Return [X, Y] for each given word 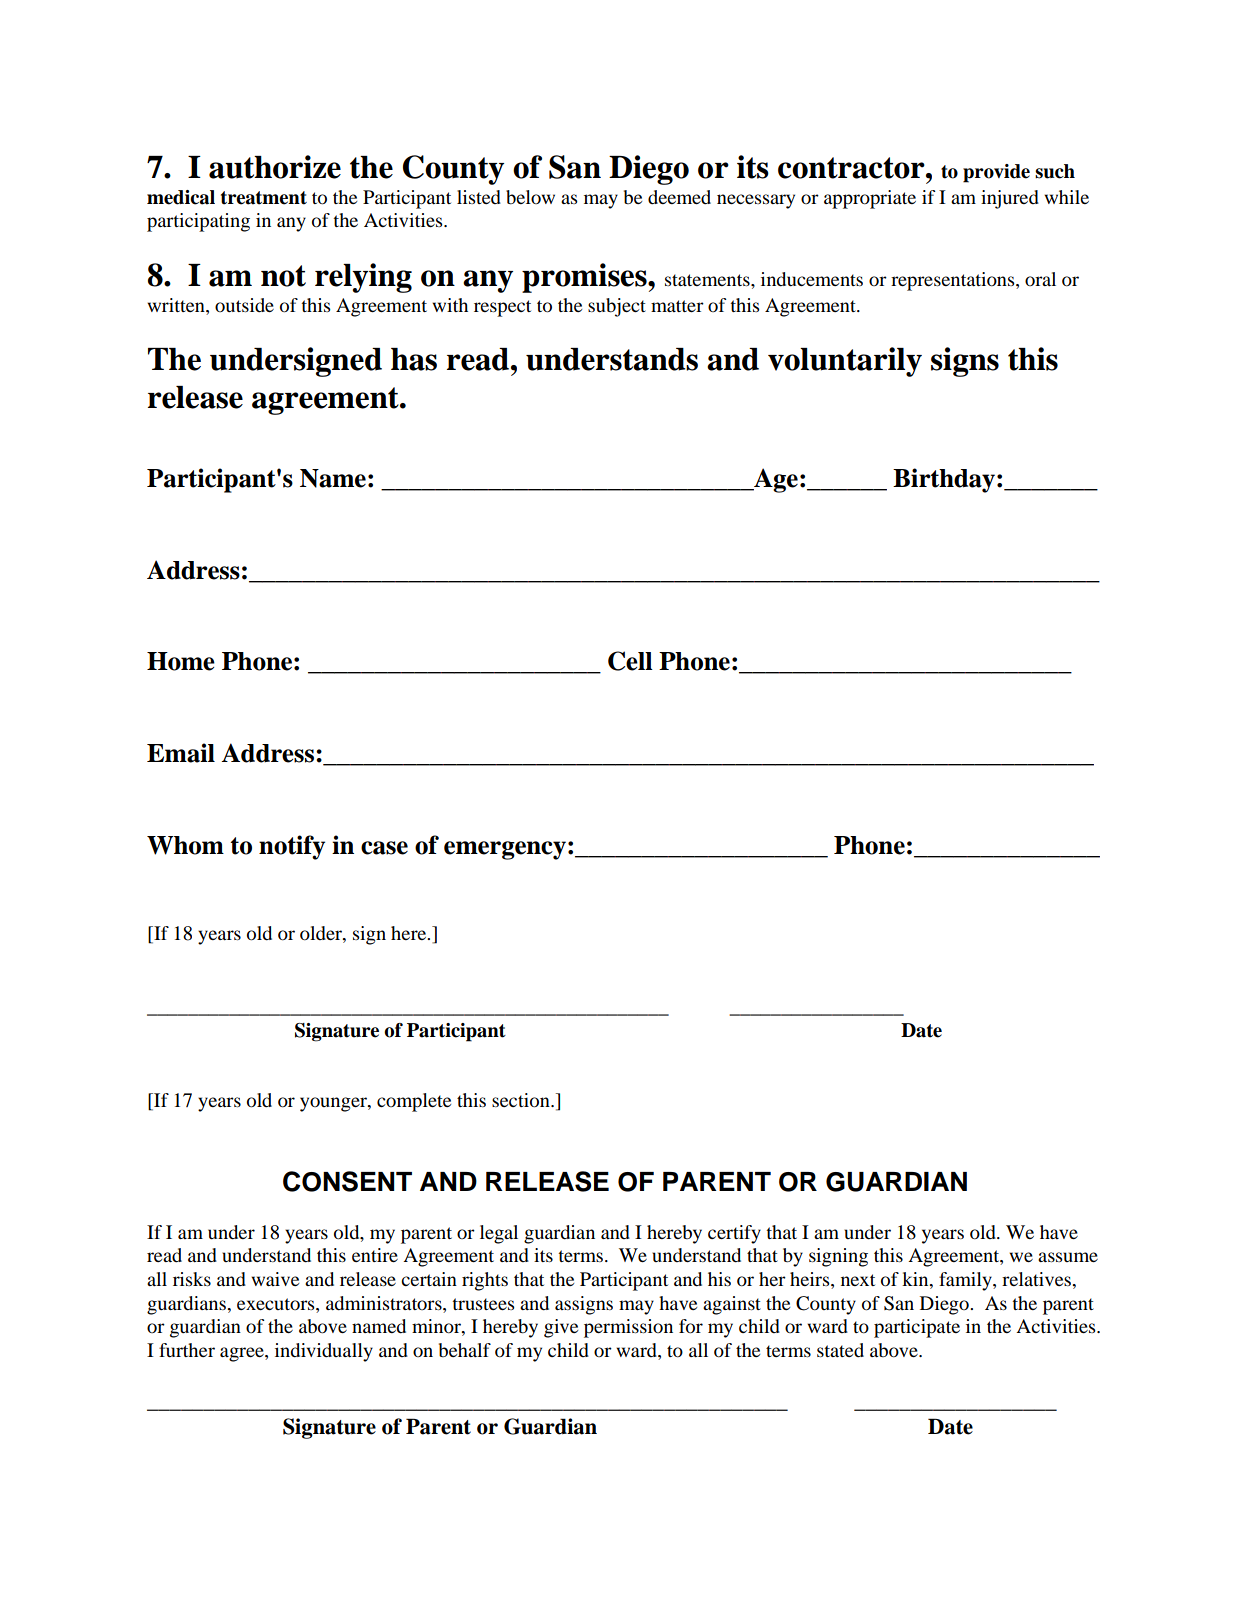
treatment [264, 198]
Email [181, 753]
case [384, 848]
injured [1010, 199]
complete [414, 1102]
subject [617, 307]
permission [628, 1328]
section [522, 1100]
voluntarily [845, 362]
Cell [630, 661]
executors [277, 1304]
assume [1068, 1257]
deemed [679, 197]
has [414, 359]
